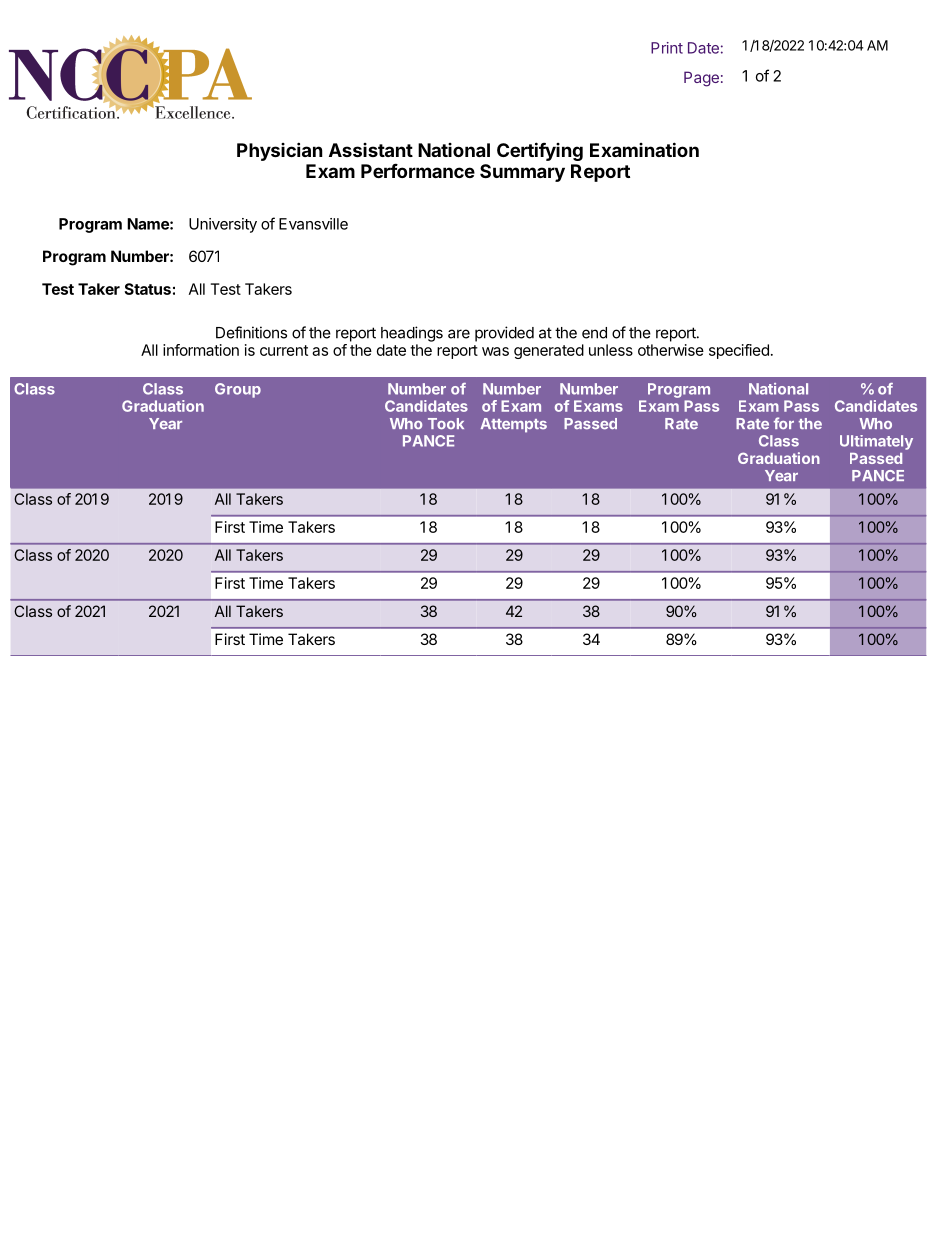  What do you see at coordinates (223, 225) in the image?
I see `University` at bounding box center [223, 225].
